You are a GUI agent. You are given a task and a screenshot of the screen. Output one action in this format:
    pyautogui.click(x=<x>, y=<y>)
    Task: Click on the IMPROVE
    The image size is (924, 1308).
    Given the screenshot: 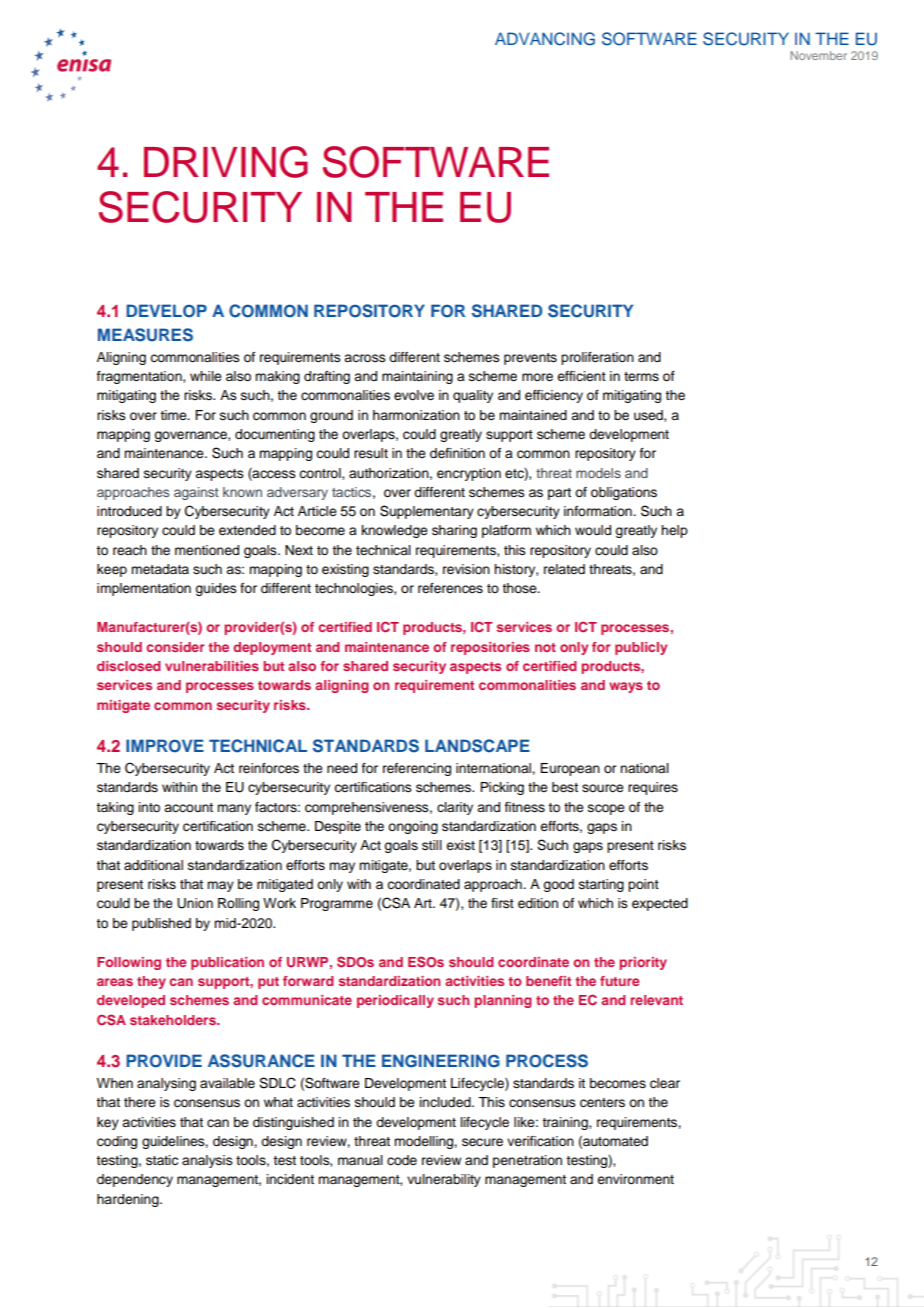 What is the action you would take?
    pyautogui.click(x=165, y=746)
